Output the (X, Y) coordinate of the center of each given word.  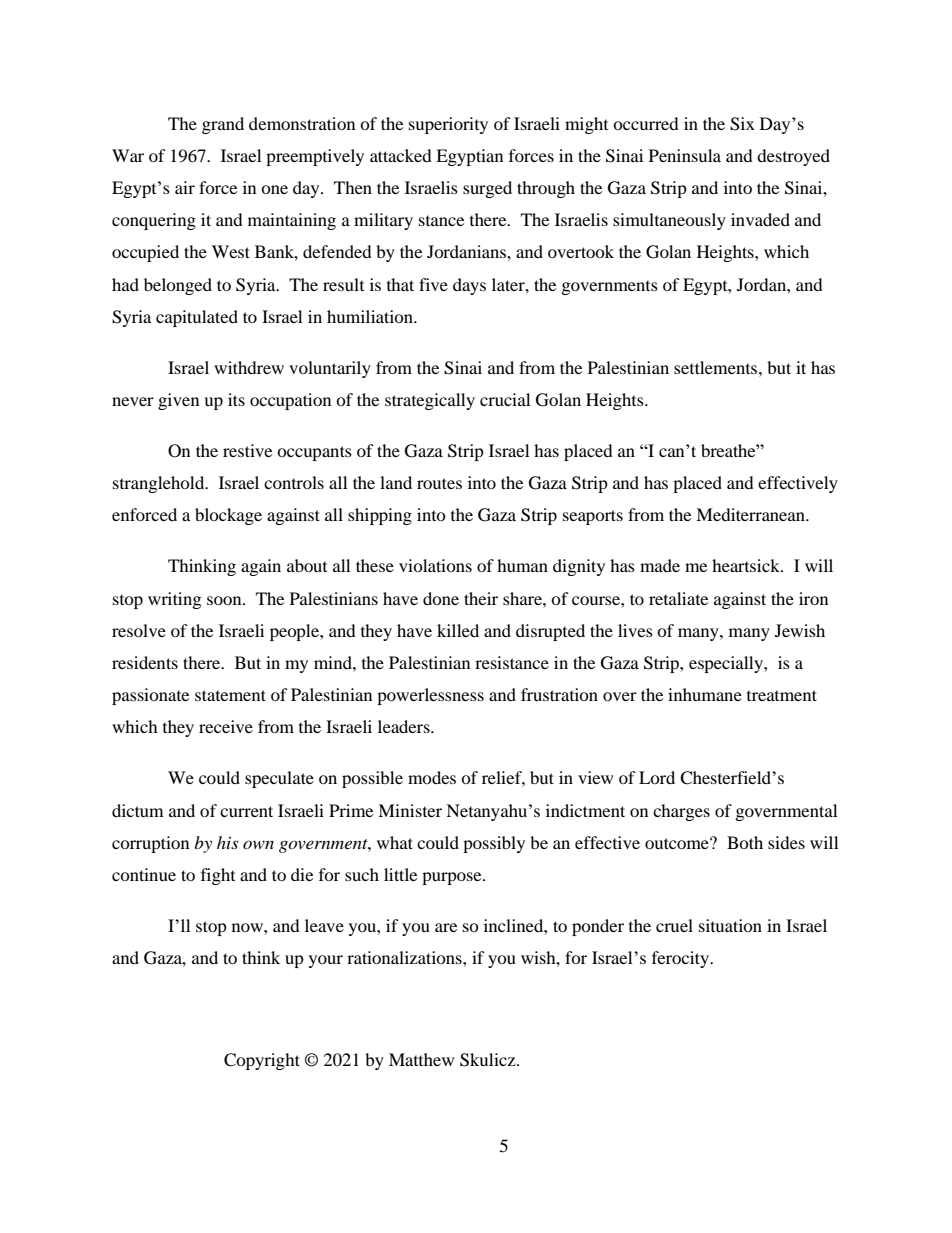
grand (223, 125)
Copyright (262, 1061)
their (481, 598)
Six (742, 124)
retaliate (678, 598)
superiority (448, 125)
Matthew (421, 1059)
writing (174, 600)
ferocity (681, 959)
